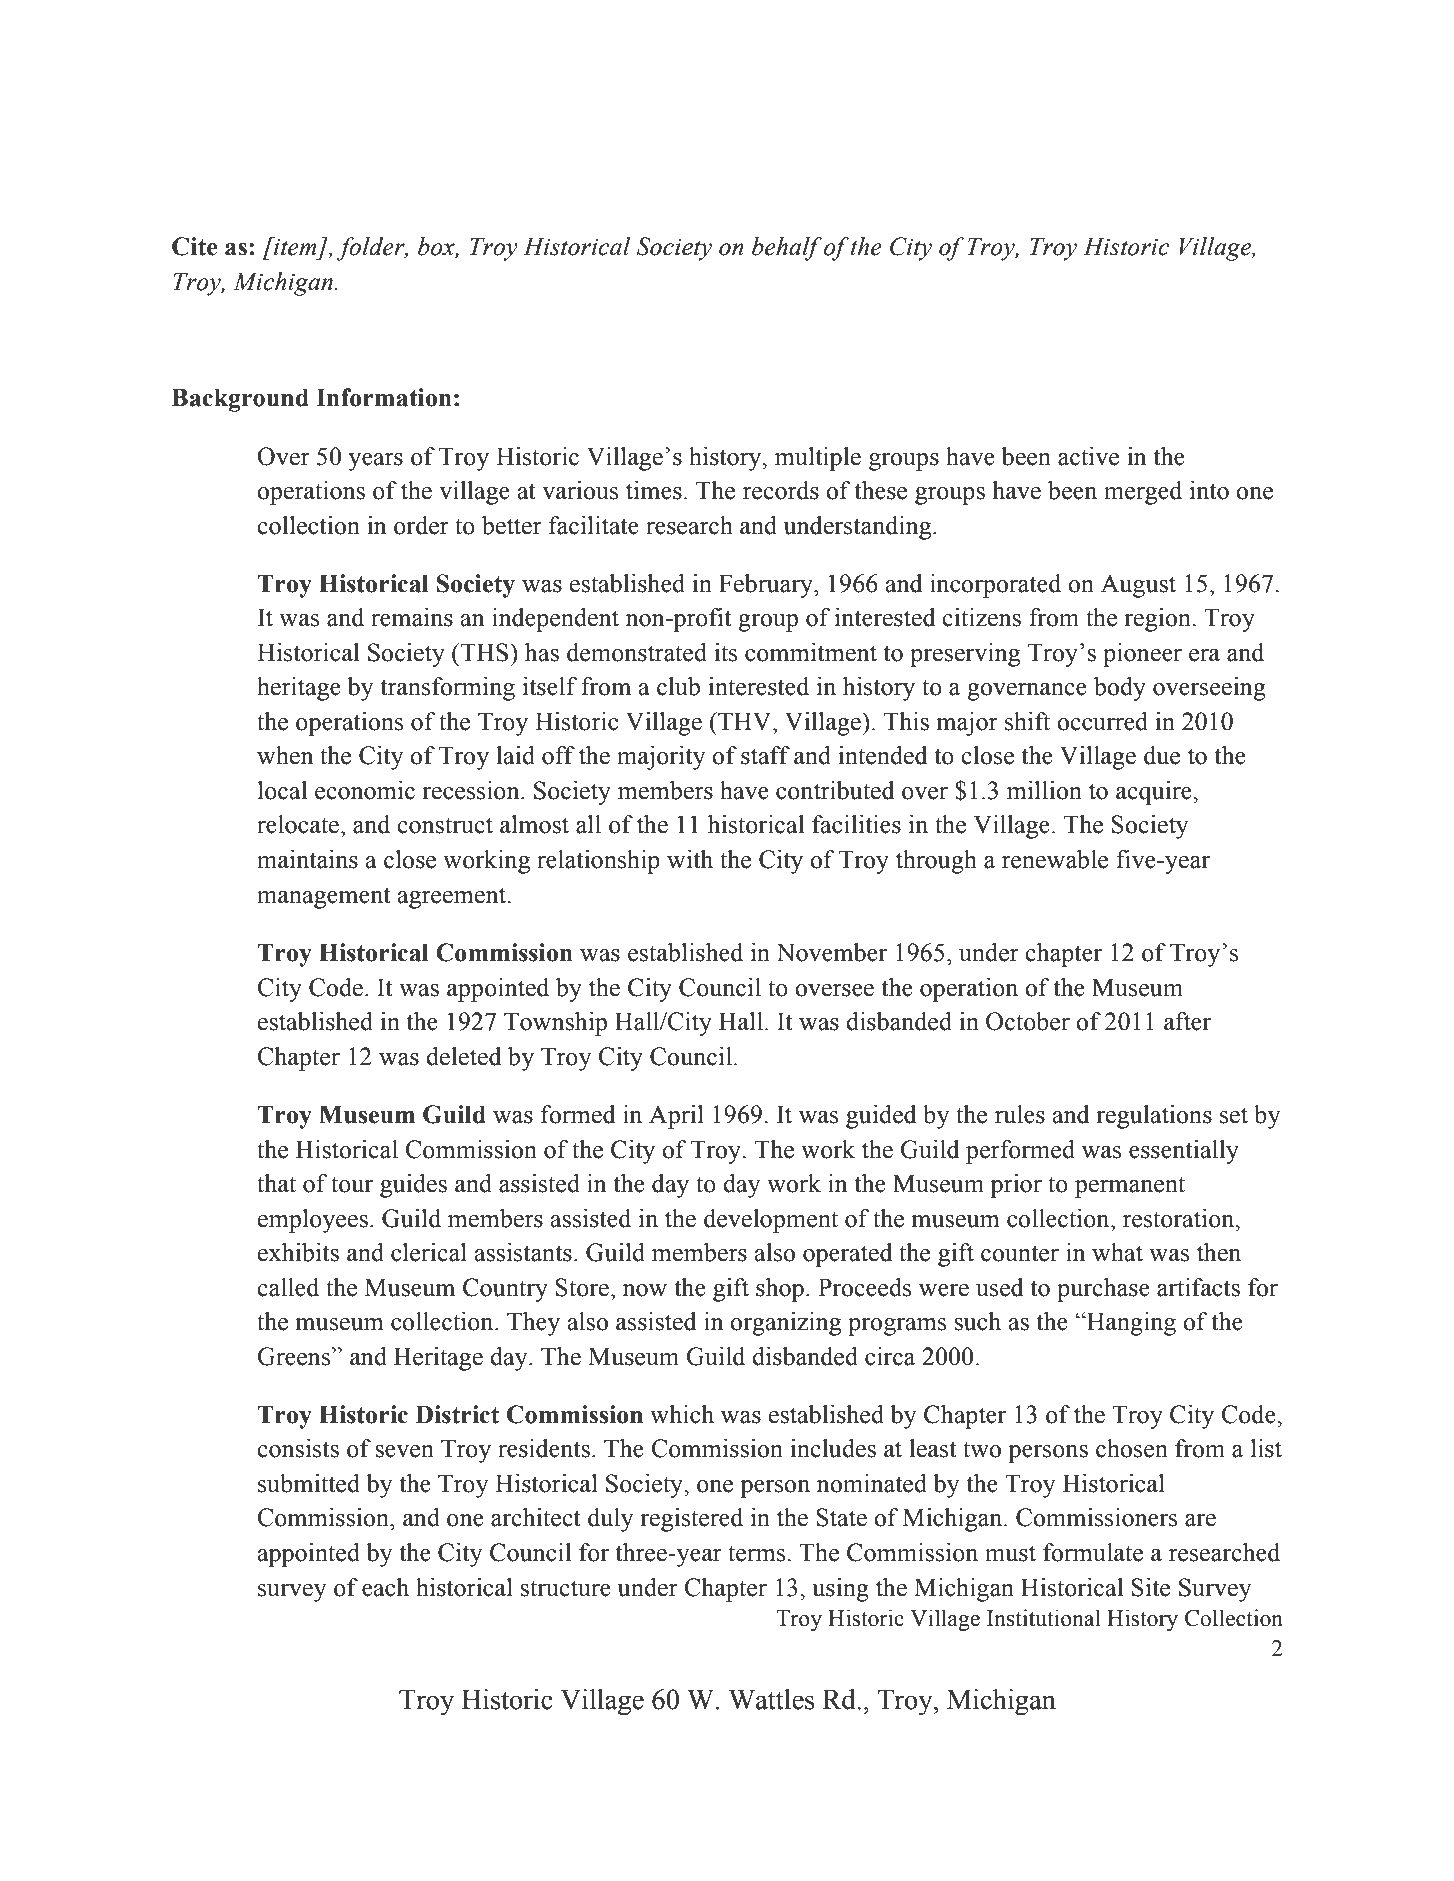 This screenshot has width=1454, height=1881. Describe the element at coordinates (787, 249) in the screenshot. I see `behalf` at that location.
